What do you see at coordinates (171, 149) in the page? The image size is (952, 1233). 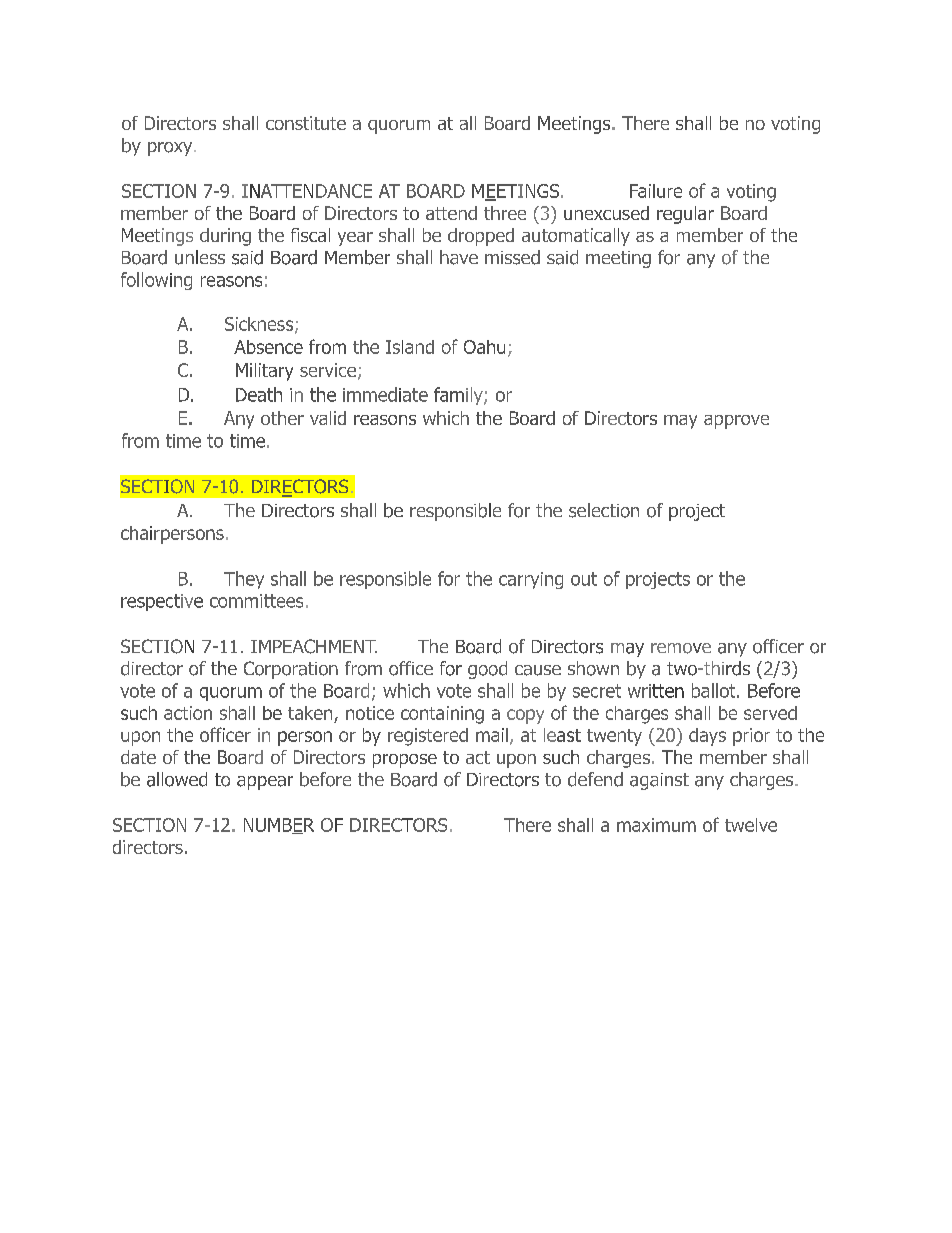 I see `proxy` at bounding box center [171, 149].
